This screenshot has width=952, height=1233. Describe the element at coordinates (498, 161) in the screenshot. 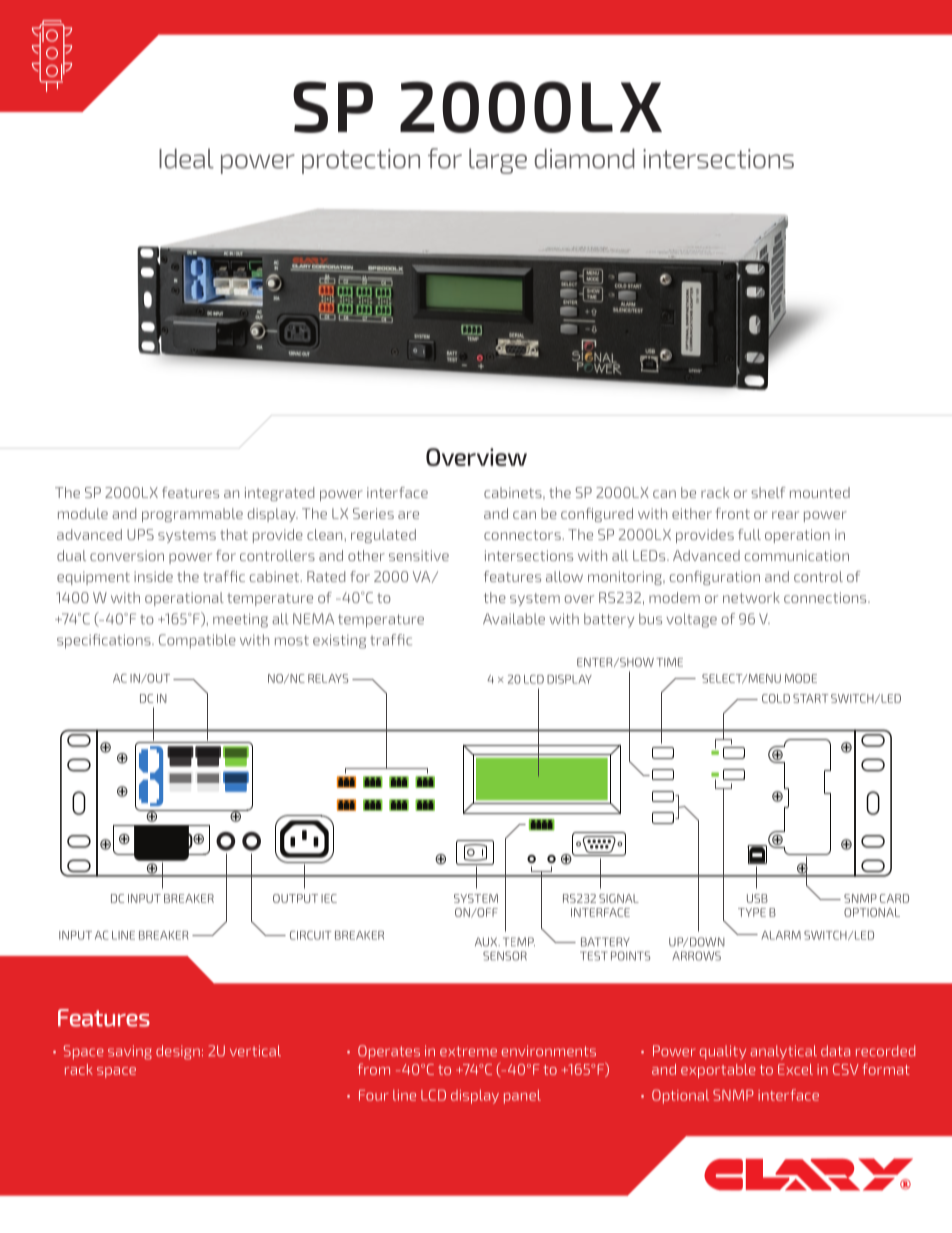

I see `large` at that location.
